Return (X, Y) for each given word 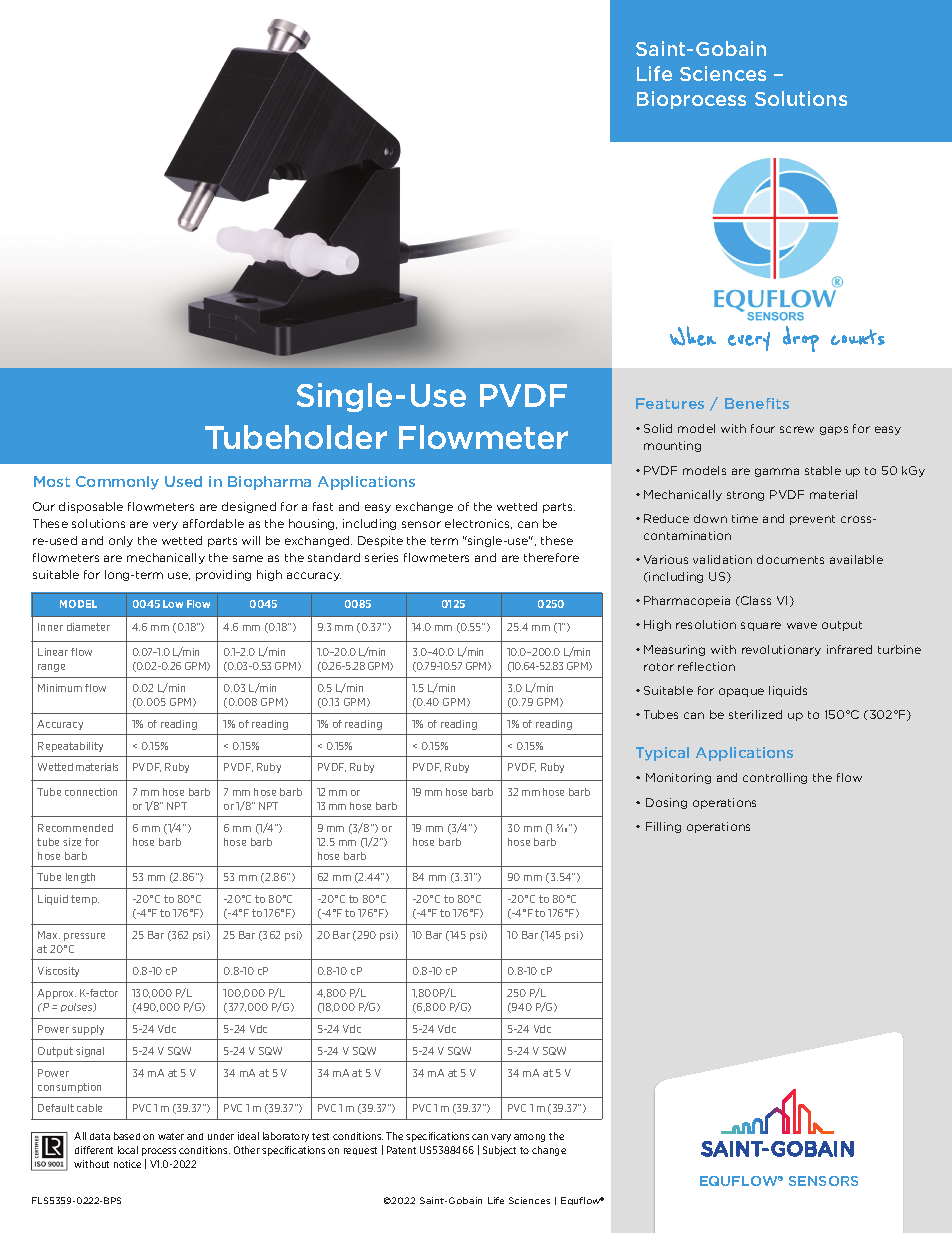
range (51, 668)
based (127, 1136)
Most (52, 481)
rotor (659, 667)
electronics (478, 524)
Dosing (666, 803)
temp (85, 900)
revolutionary (781, 650)
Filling (663, 827)
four (763, 428)
